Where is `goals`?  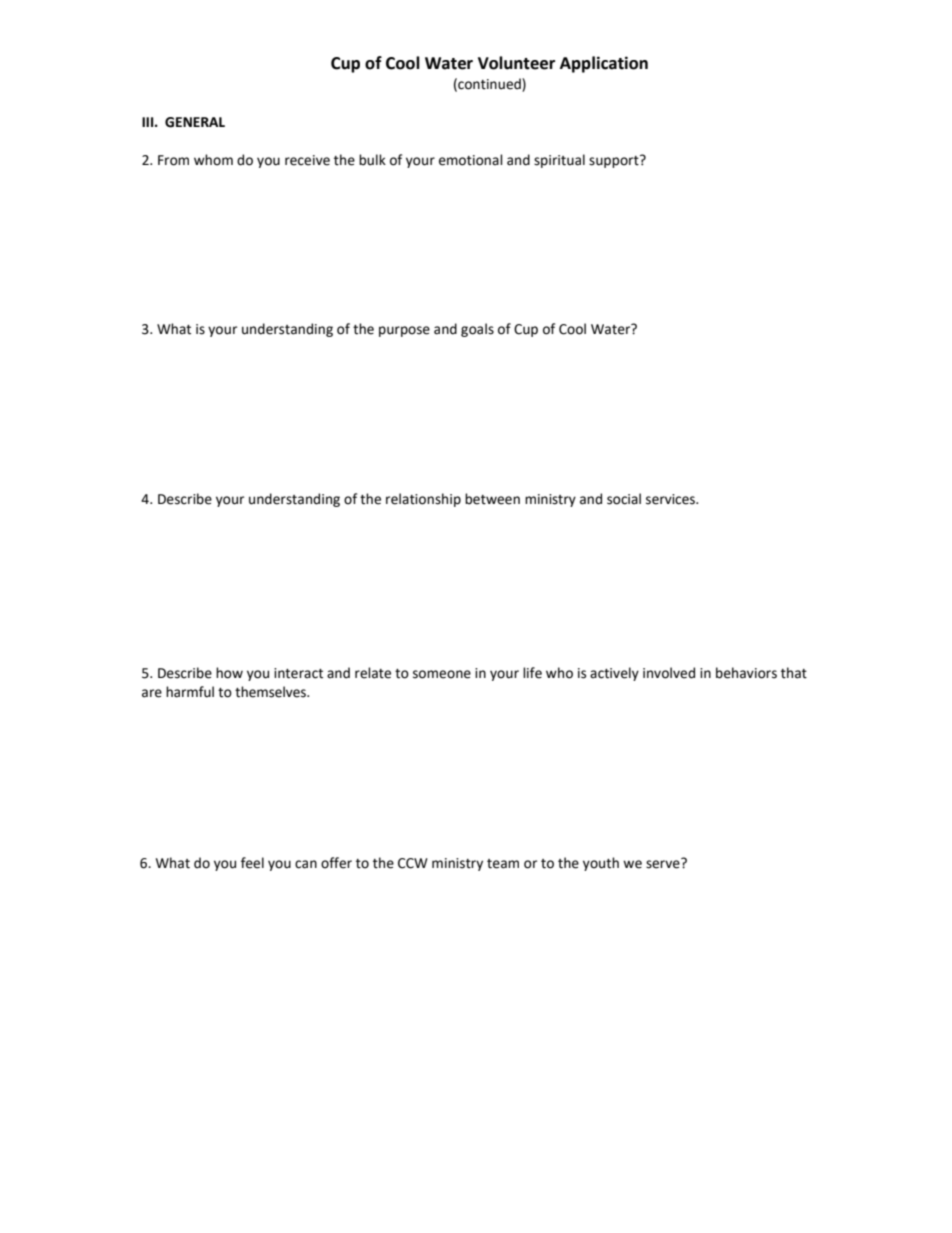 goals is located at coordinates (477, 330).
